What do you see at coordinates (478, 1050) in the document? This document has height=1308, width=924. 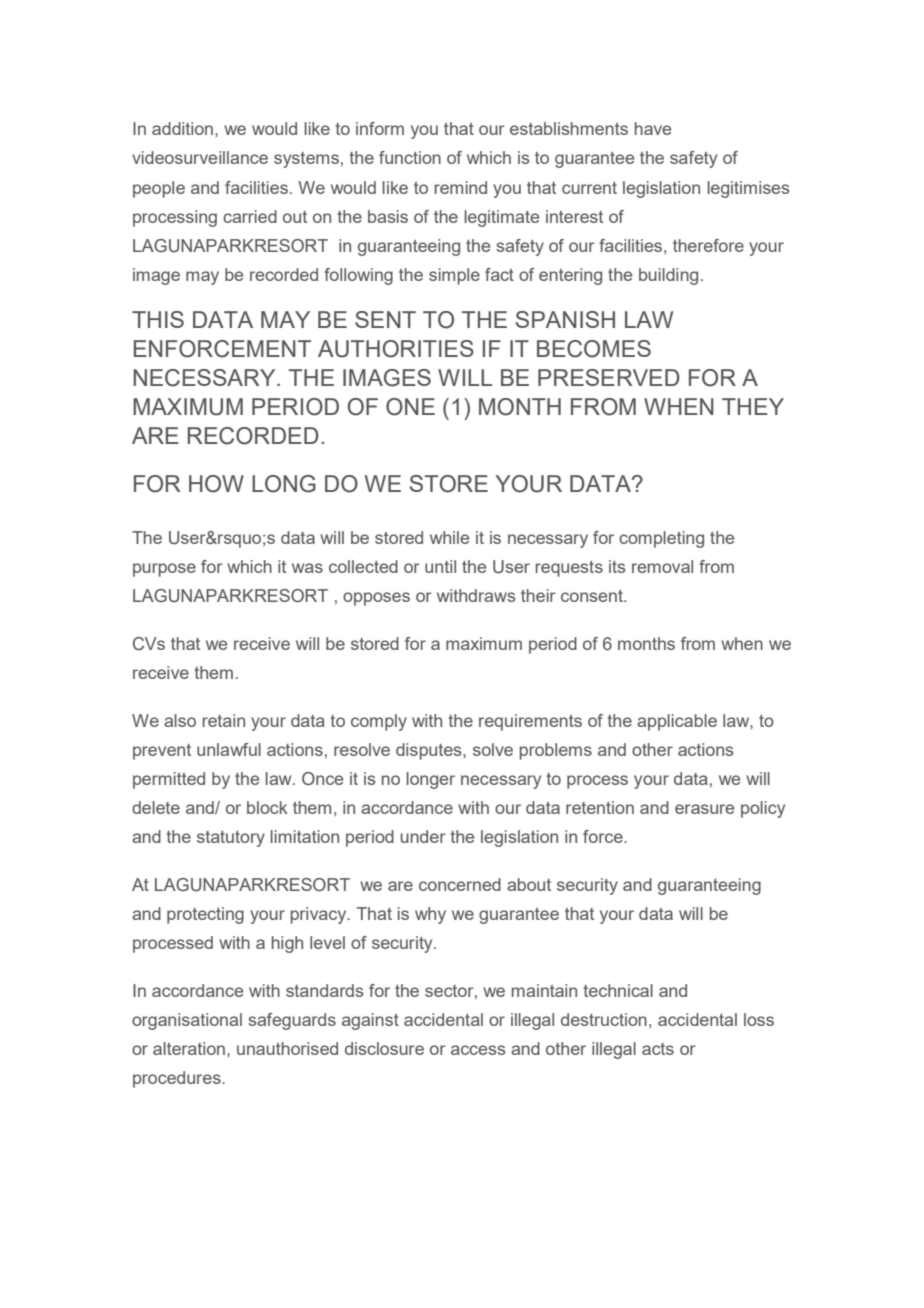 I see `access` at bounding box center [478, 1050].
